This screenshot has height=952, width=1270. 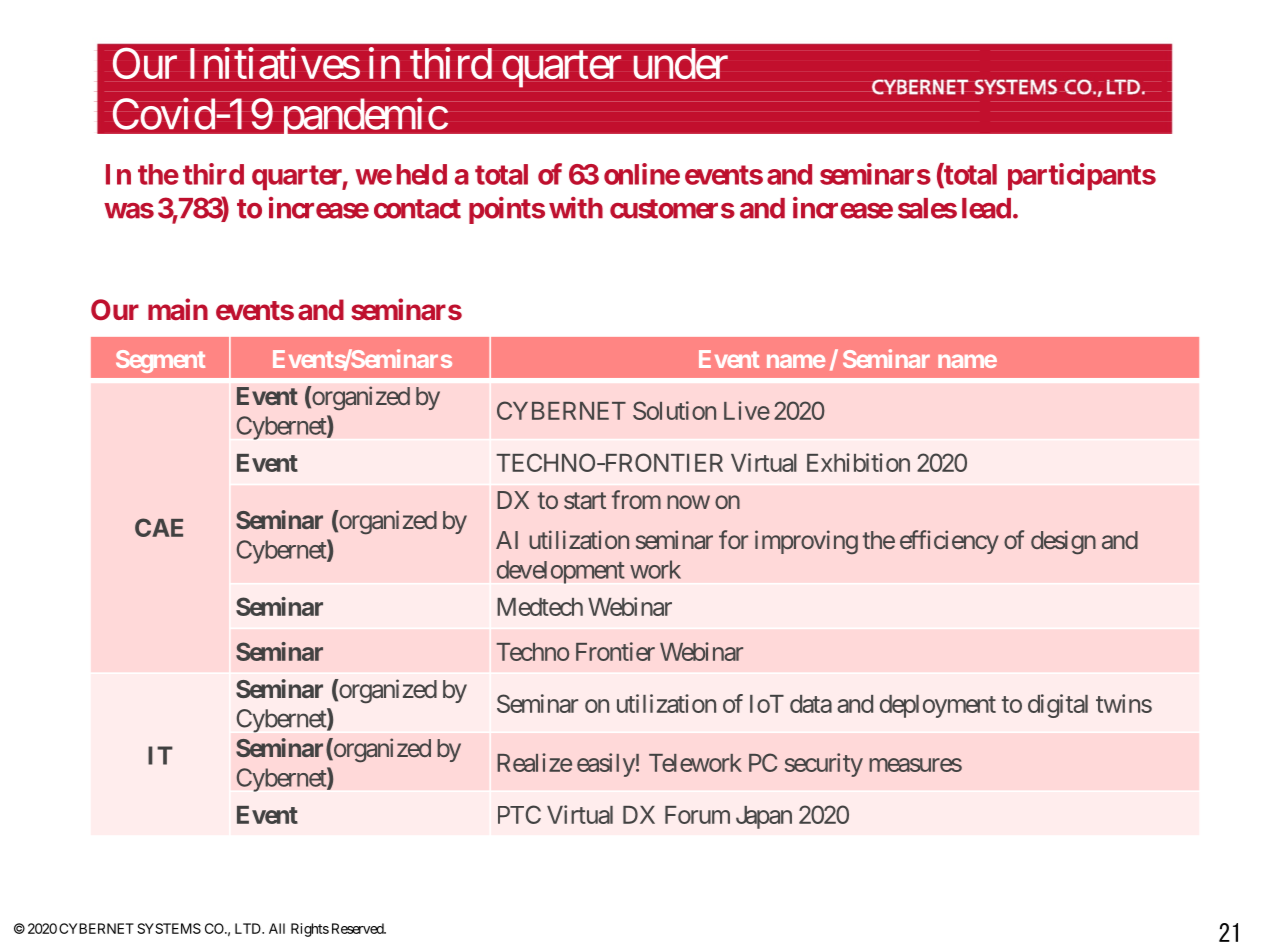 What do you see at coordinates (277, 928) in the screenshot?
I see `All` at bounding box center [277, 928].
